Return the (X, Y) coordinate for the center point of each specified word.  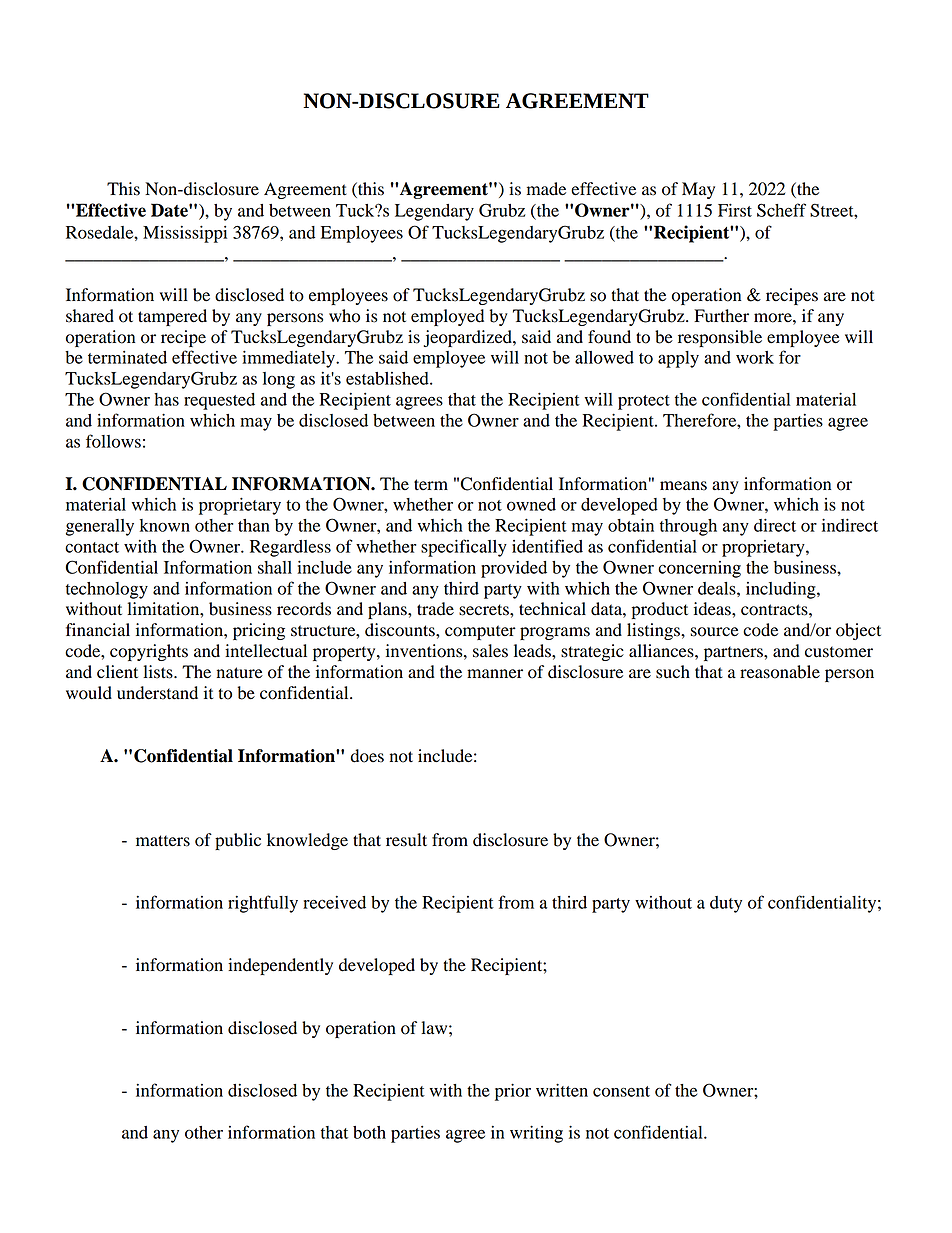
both (369, 1132)
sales (490, 651)
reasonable (780, 672)
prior (513, 1092)
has (166, 399)
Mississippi (185, 234)
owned (531, 504)
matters (163, 841)
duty (726, 904)
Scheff (781, 210)
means (683, 486)
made (546, 189)
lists (159, 672)
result (406, 840)
